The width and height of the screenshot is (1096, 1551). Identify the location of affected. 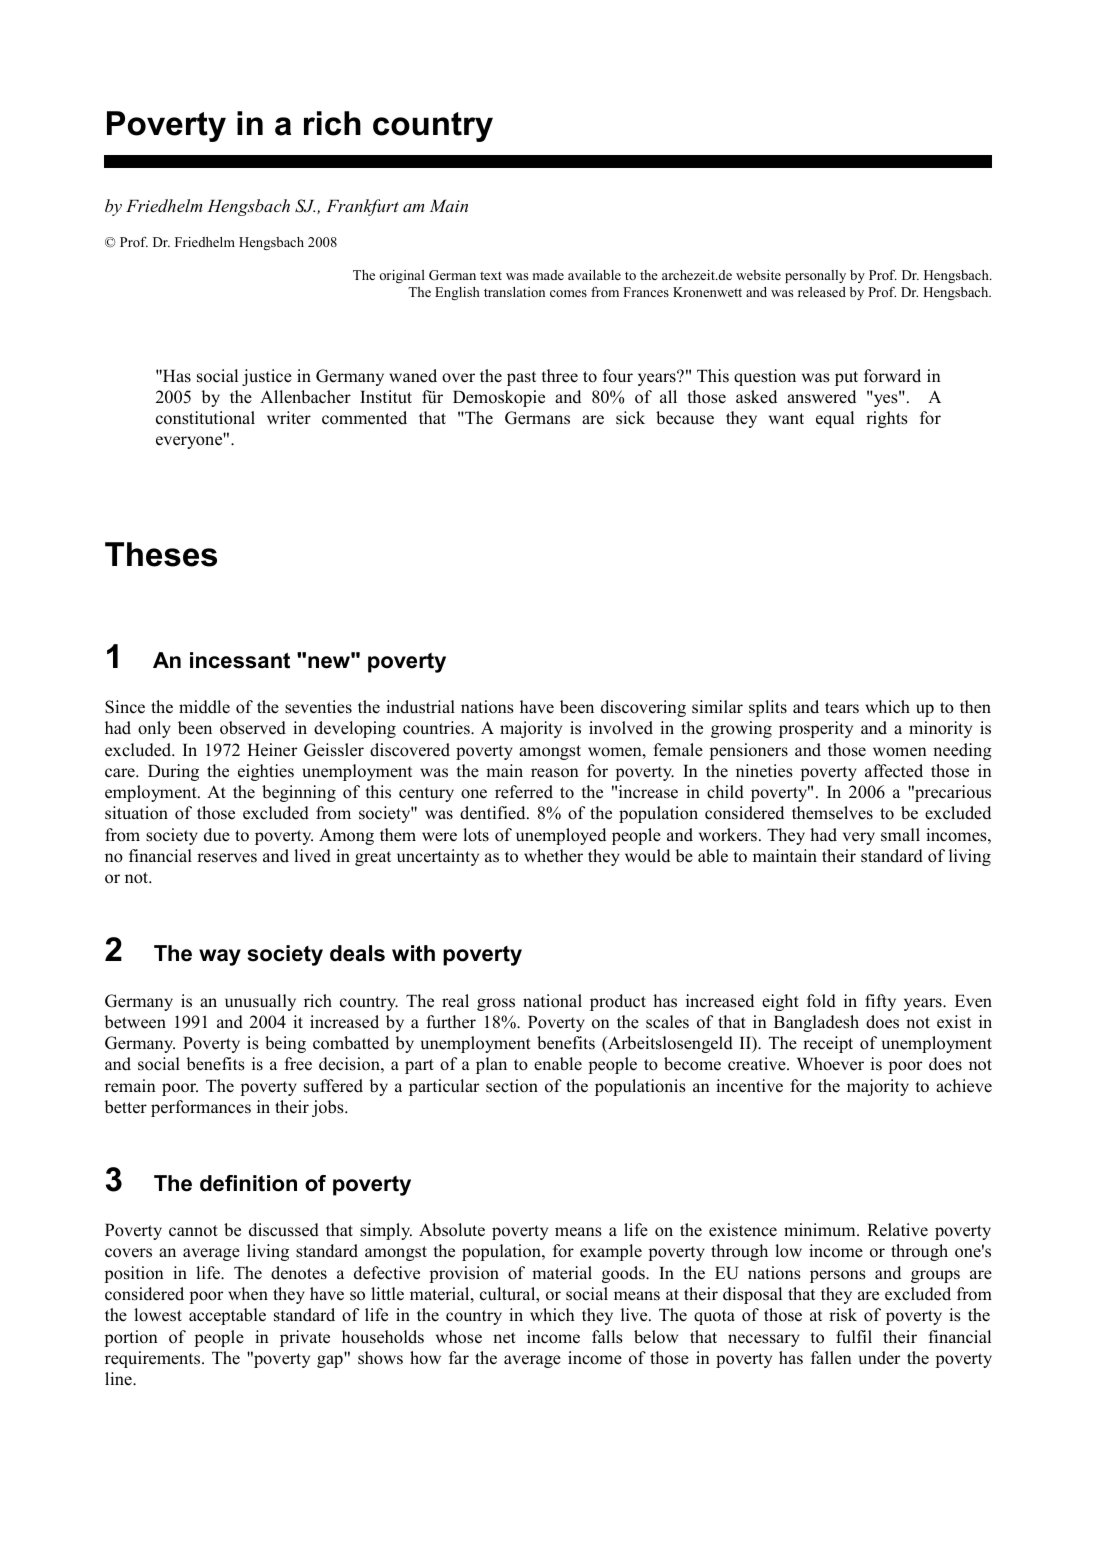
(894, 771).
